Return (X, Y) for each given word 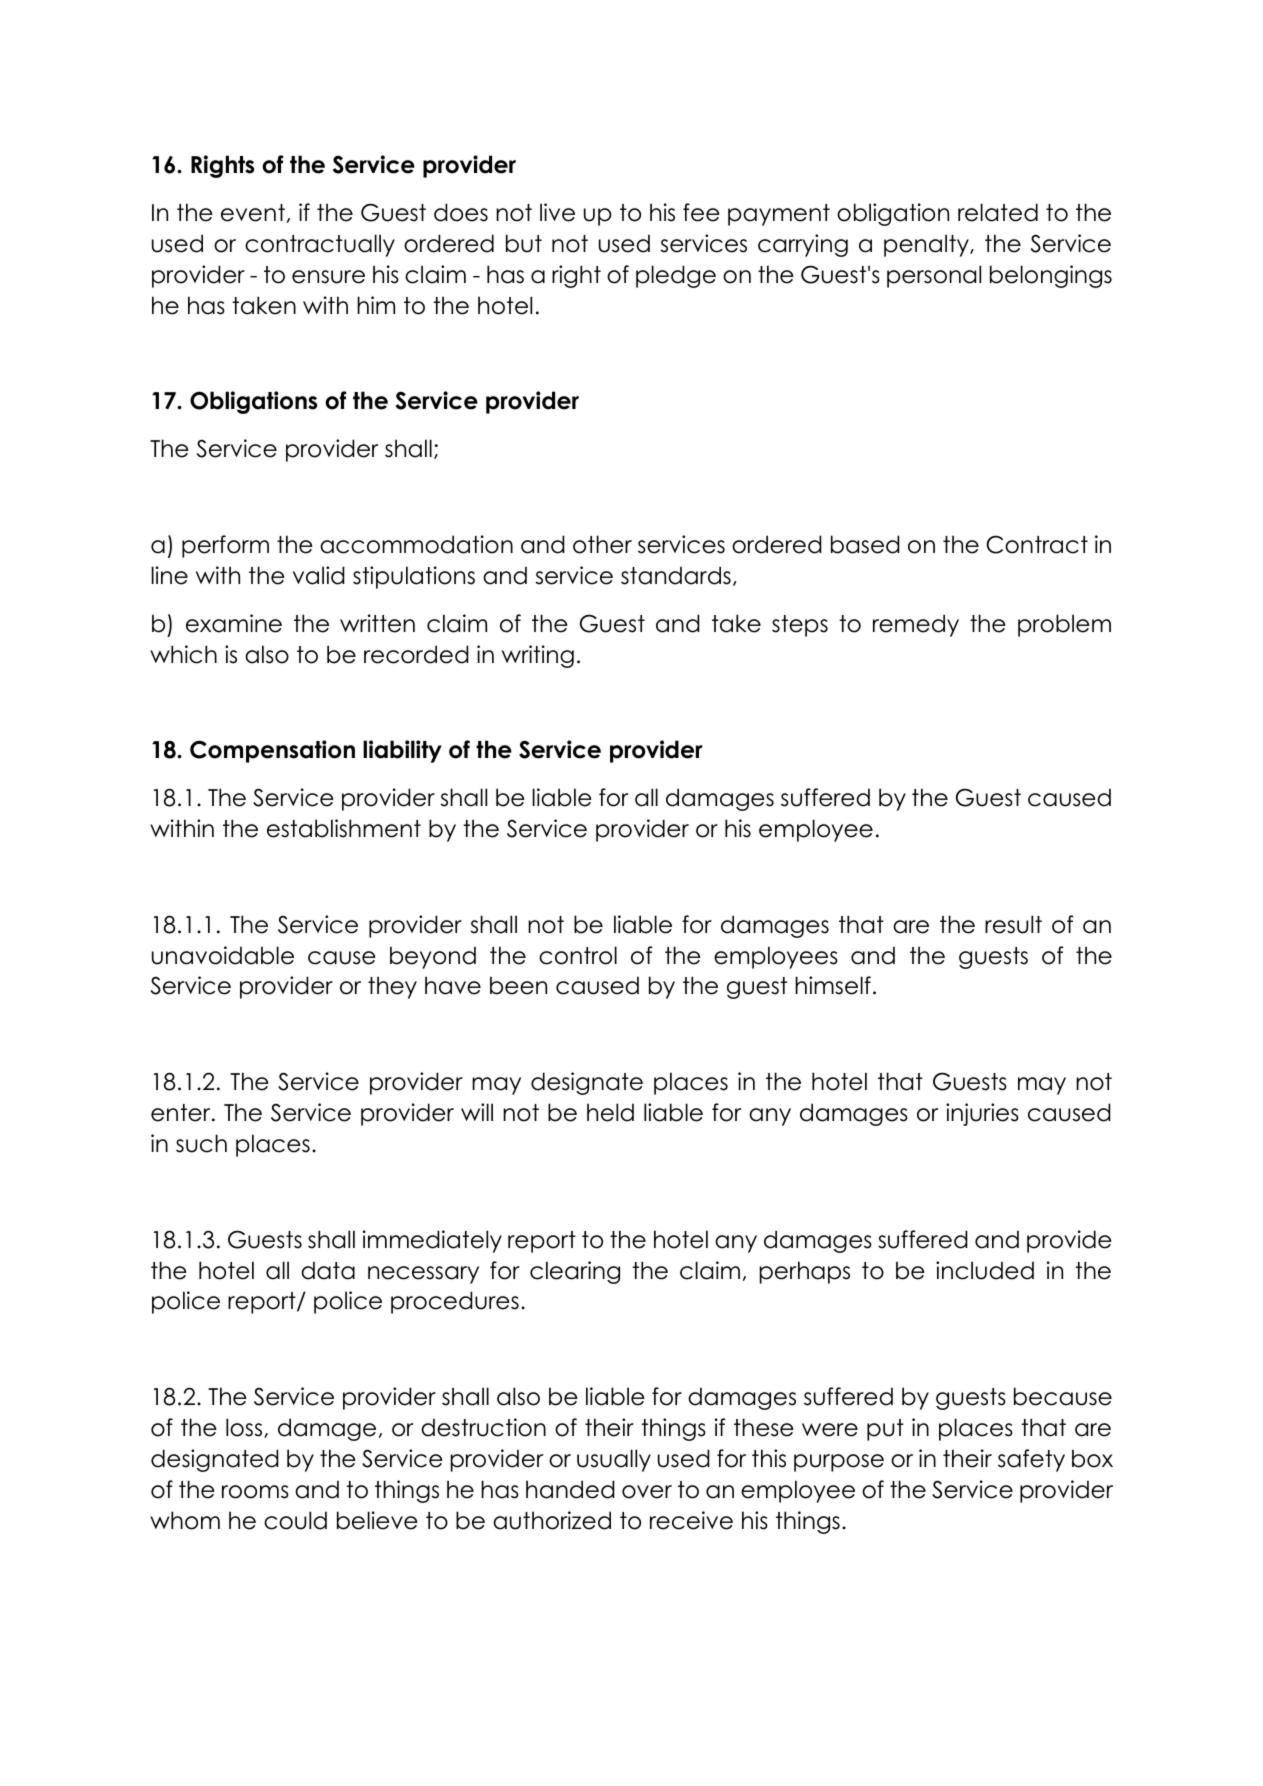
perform (225, 546)
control (578, 955)
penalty (927, 245)
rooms (255, 1492)
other (602, 544)
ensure (328, 277)
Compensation (272, 751)
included (985, 1270)
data (328, 1270)
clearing (575, 1272)
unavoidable (223, 955)
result (1013, 924)
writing (538, 656)
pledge (676, 276)
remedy (916, 625)
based (865, 544)
